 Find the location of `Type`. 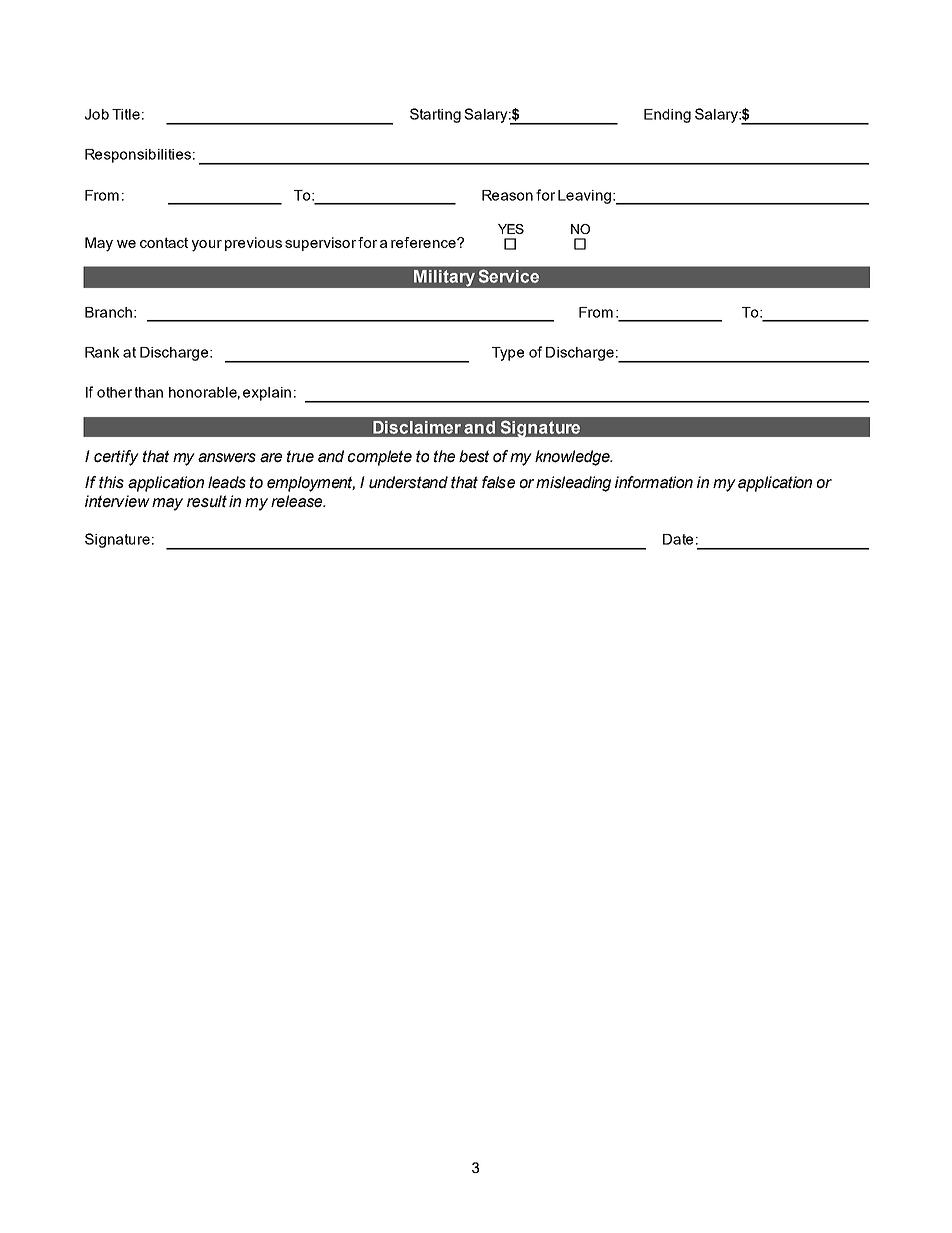

Type is located at coordinates (508, 354).
